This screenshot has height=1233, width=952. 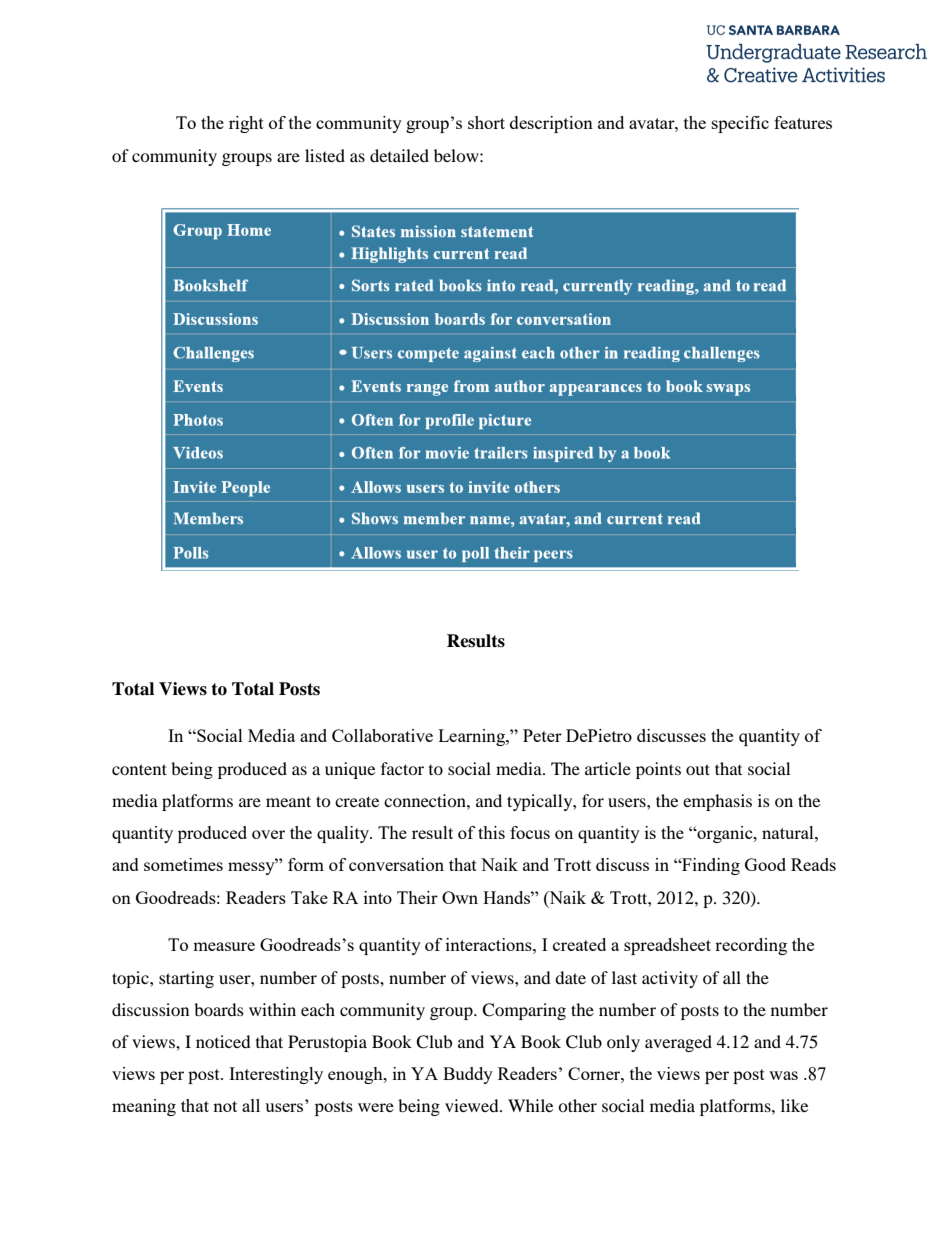 I want to click on right, so click(x=246, y=124).
